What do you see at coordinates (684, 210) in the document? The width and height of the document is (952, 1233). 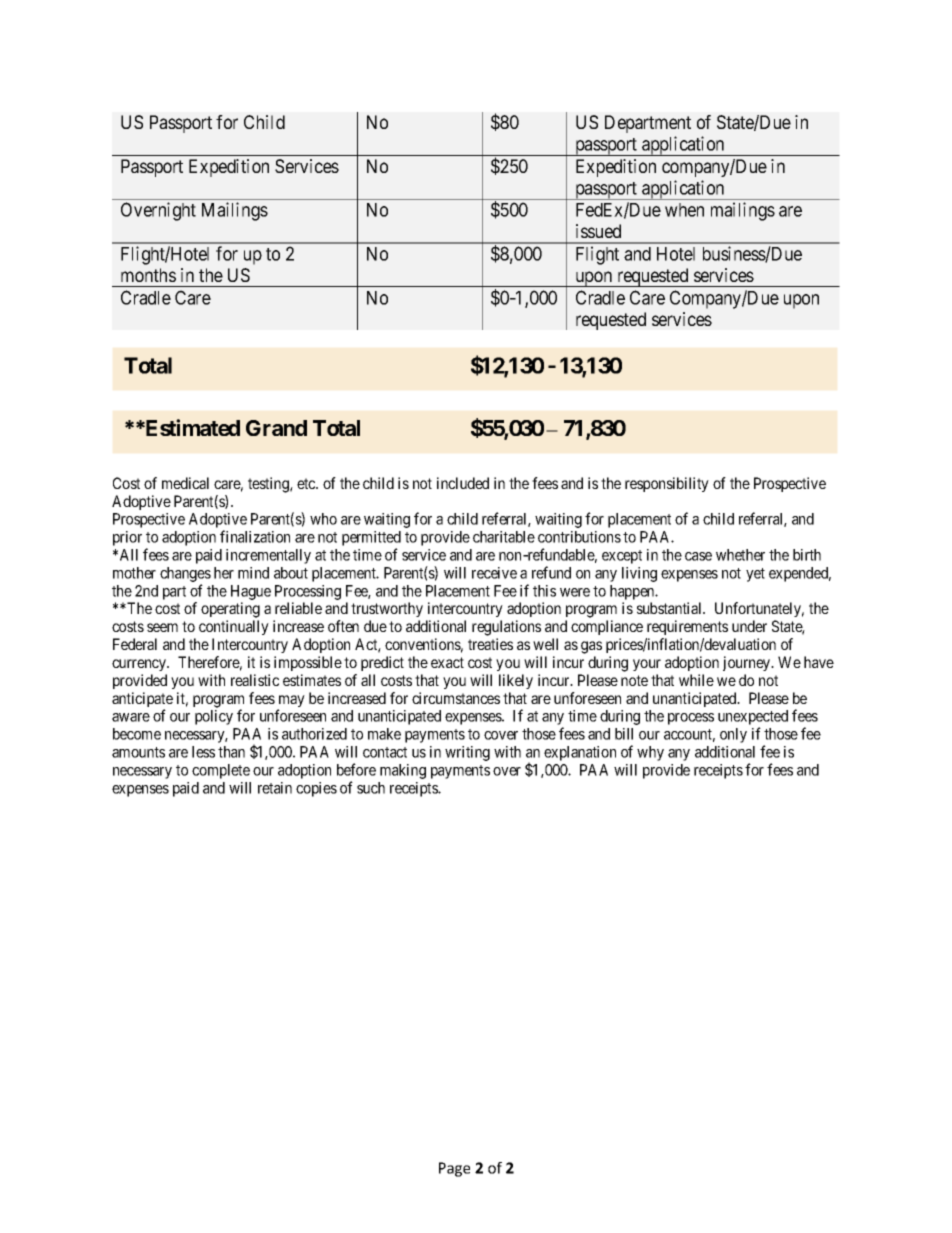 I see `when` at bounding box center [684, 210].
